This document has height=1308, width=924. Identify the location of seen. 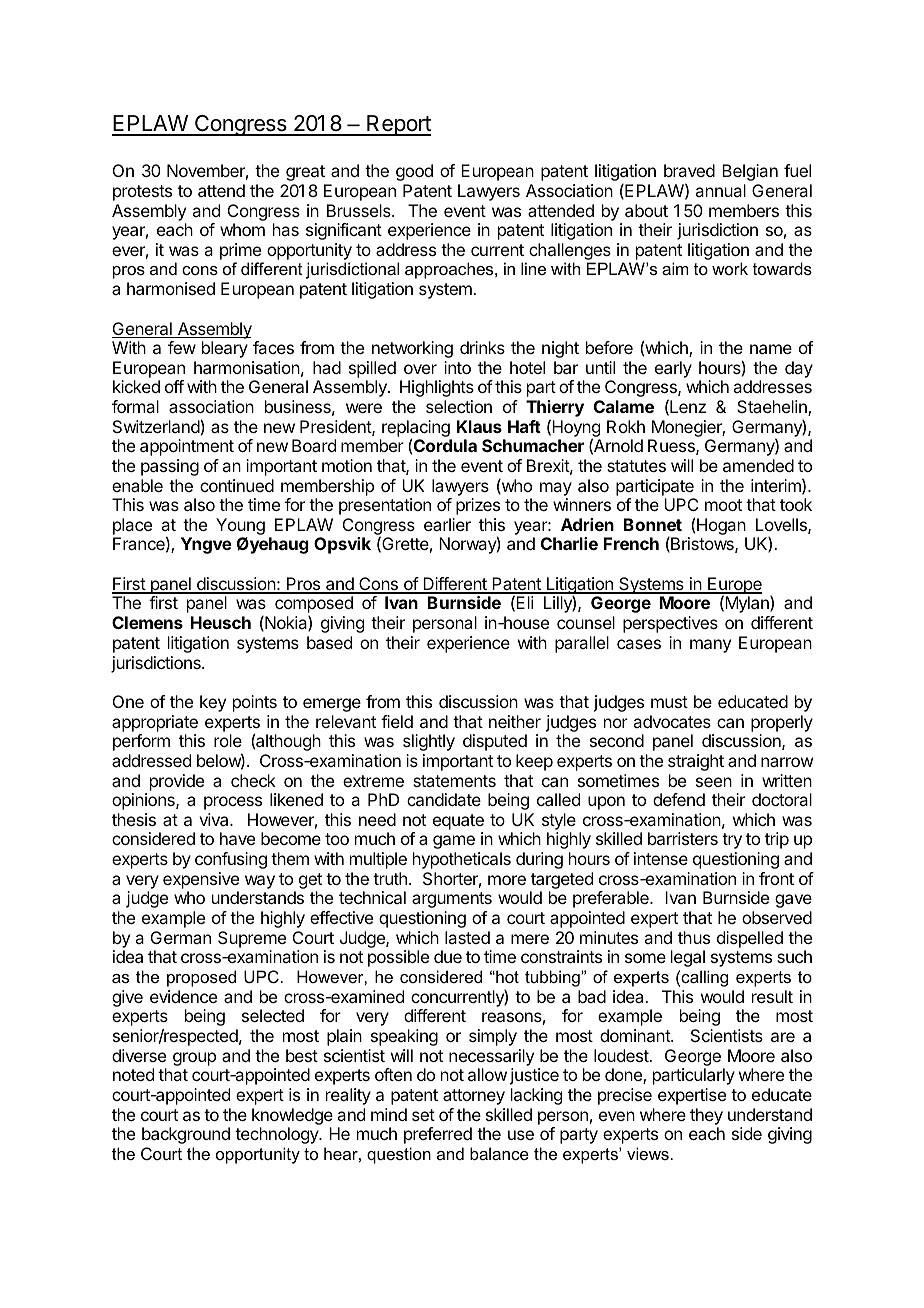
(714, 782).
